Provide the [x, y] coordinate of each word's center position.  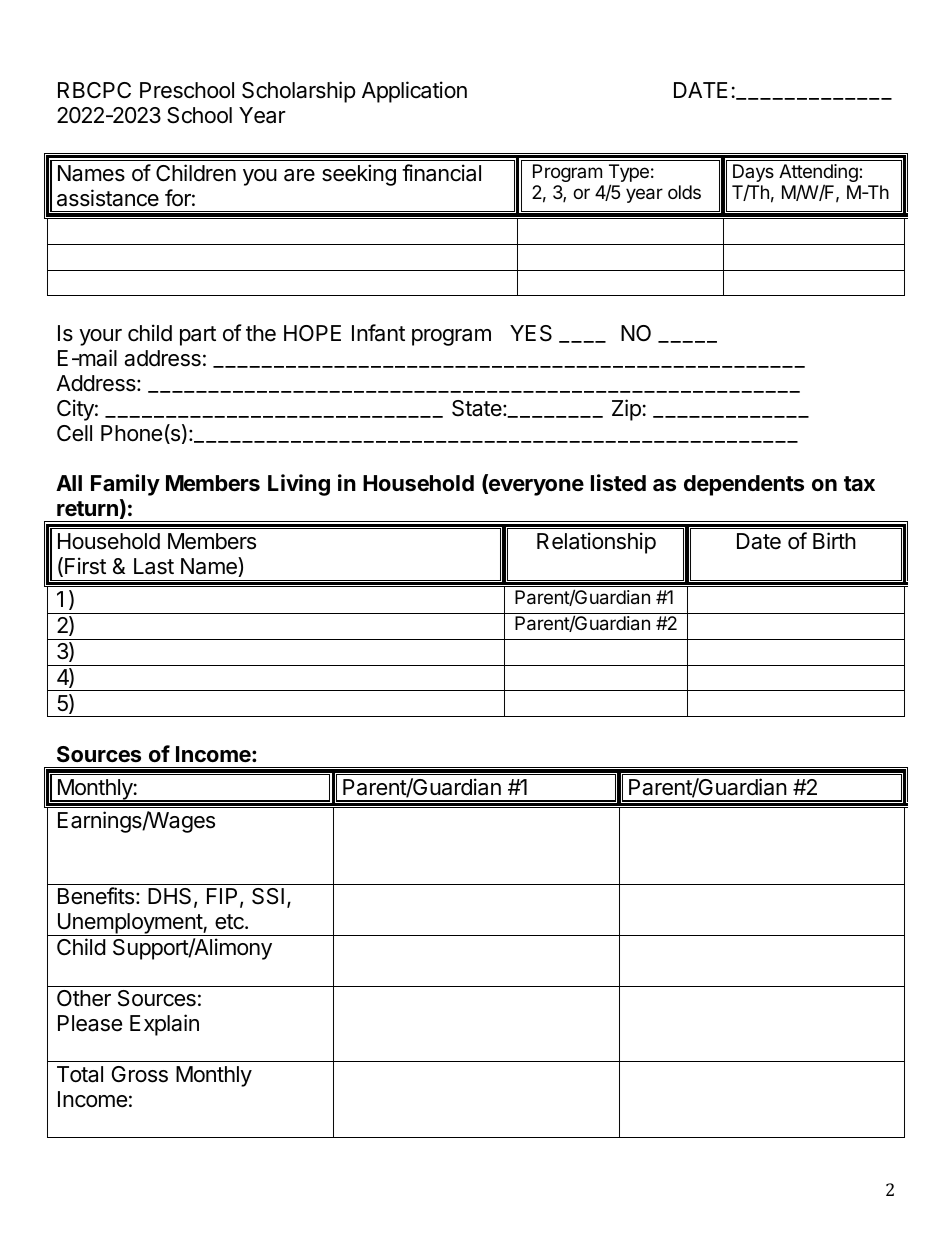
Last [154, 566]
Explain [164, 1025]
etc [230, 922]
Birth [834, 540]
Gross [140, 1074]
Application [414, 92]
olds [684, 192]
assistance [108, 198]
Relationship [596, 543]
